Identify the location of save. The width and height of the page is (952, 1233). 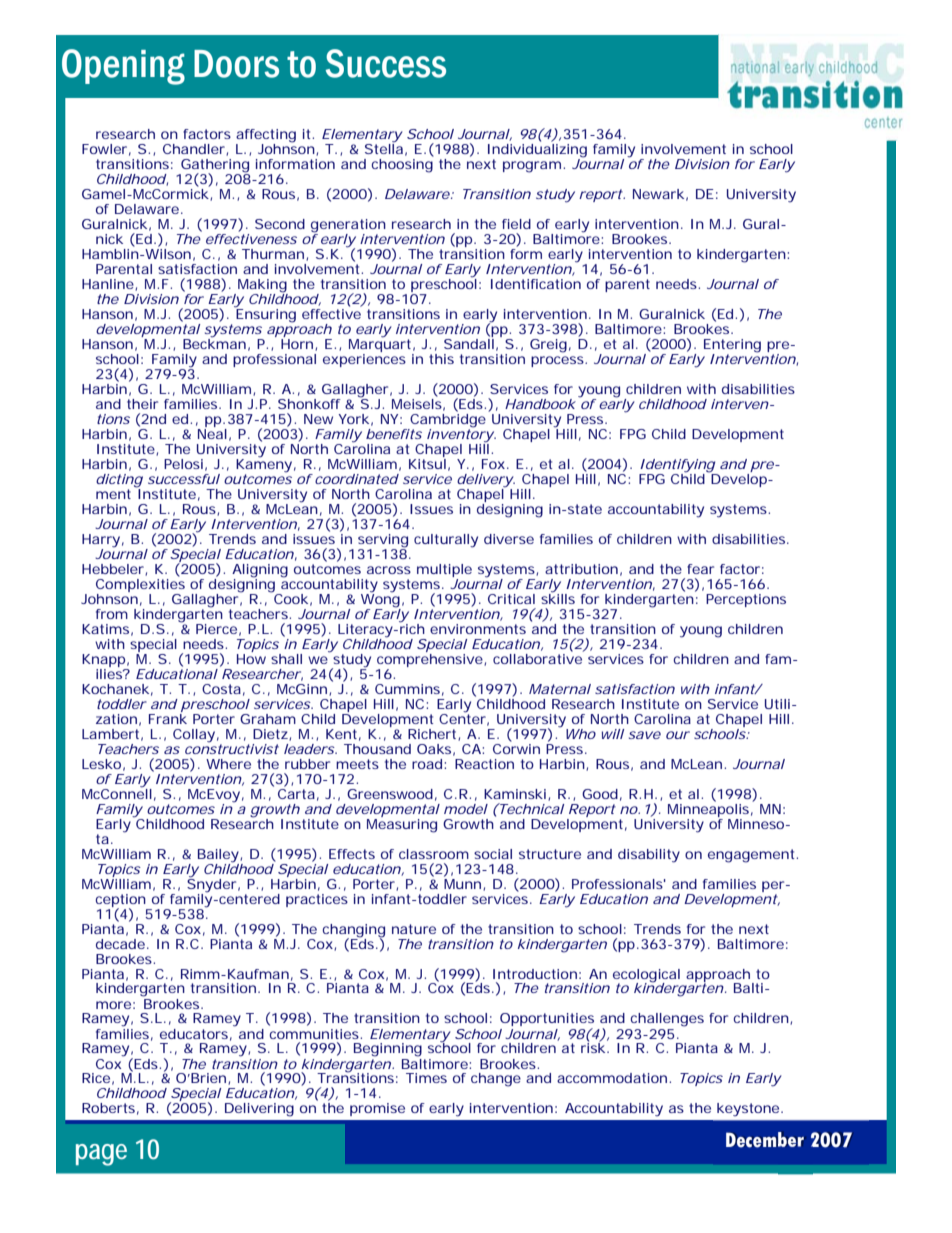
(645, 735).
